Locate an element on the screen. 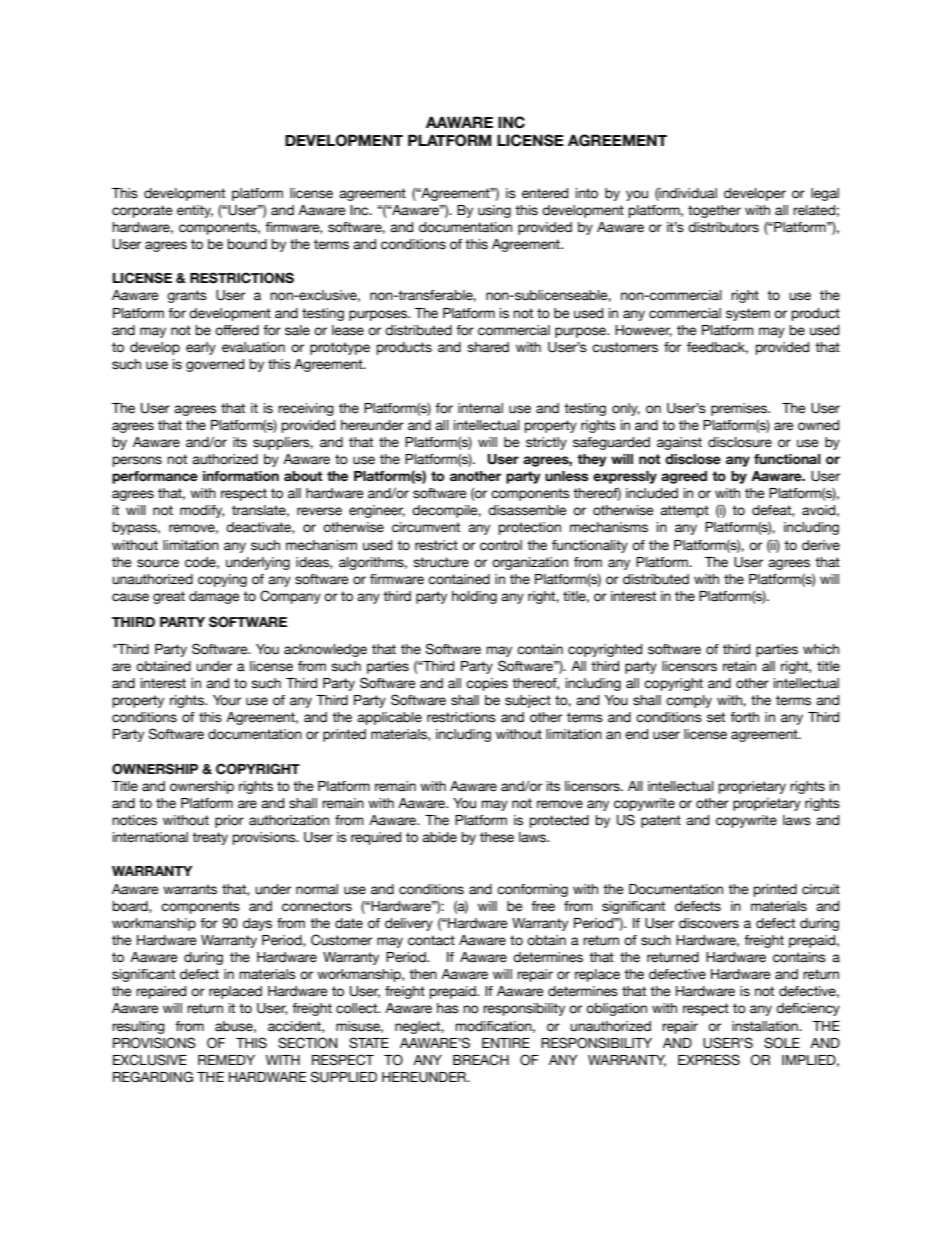  using is located at coordinates (494, 211).
